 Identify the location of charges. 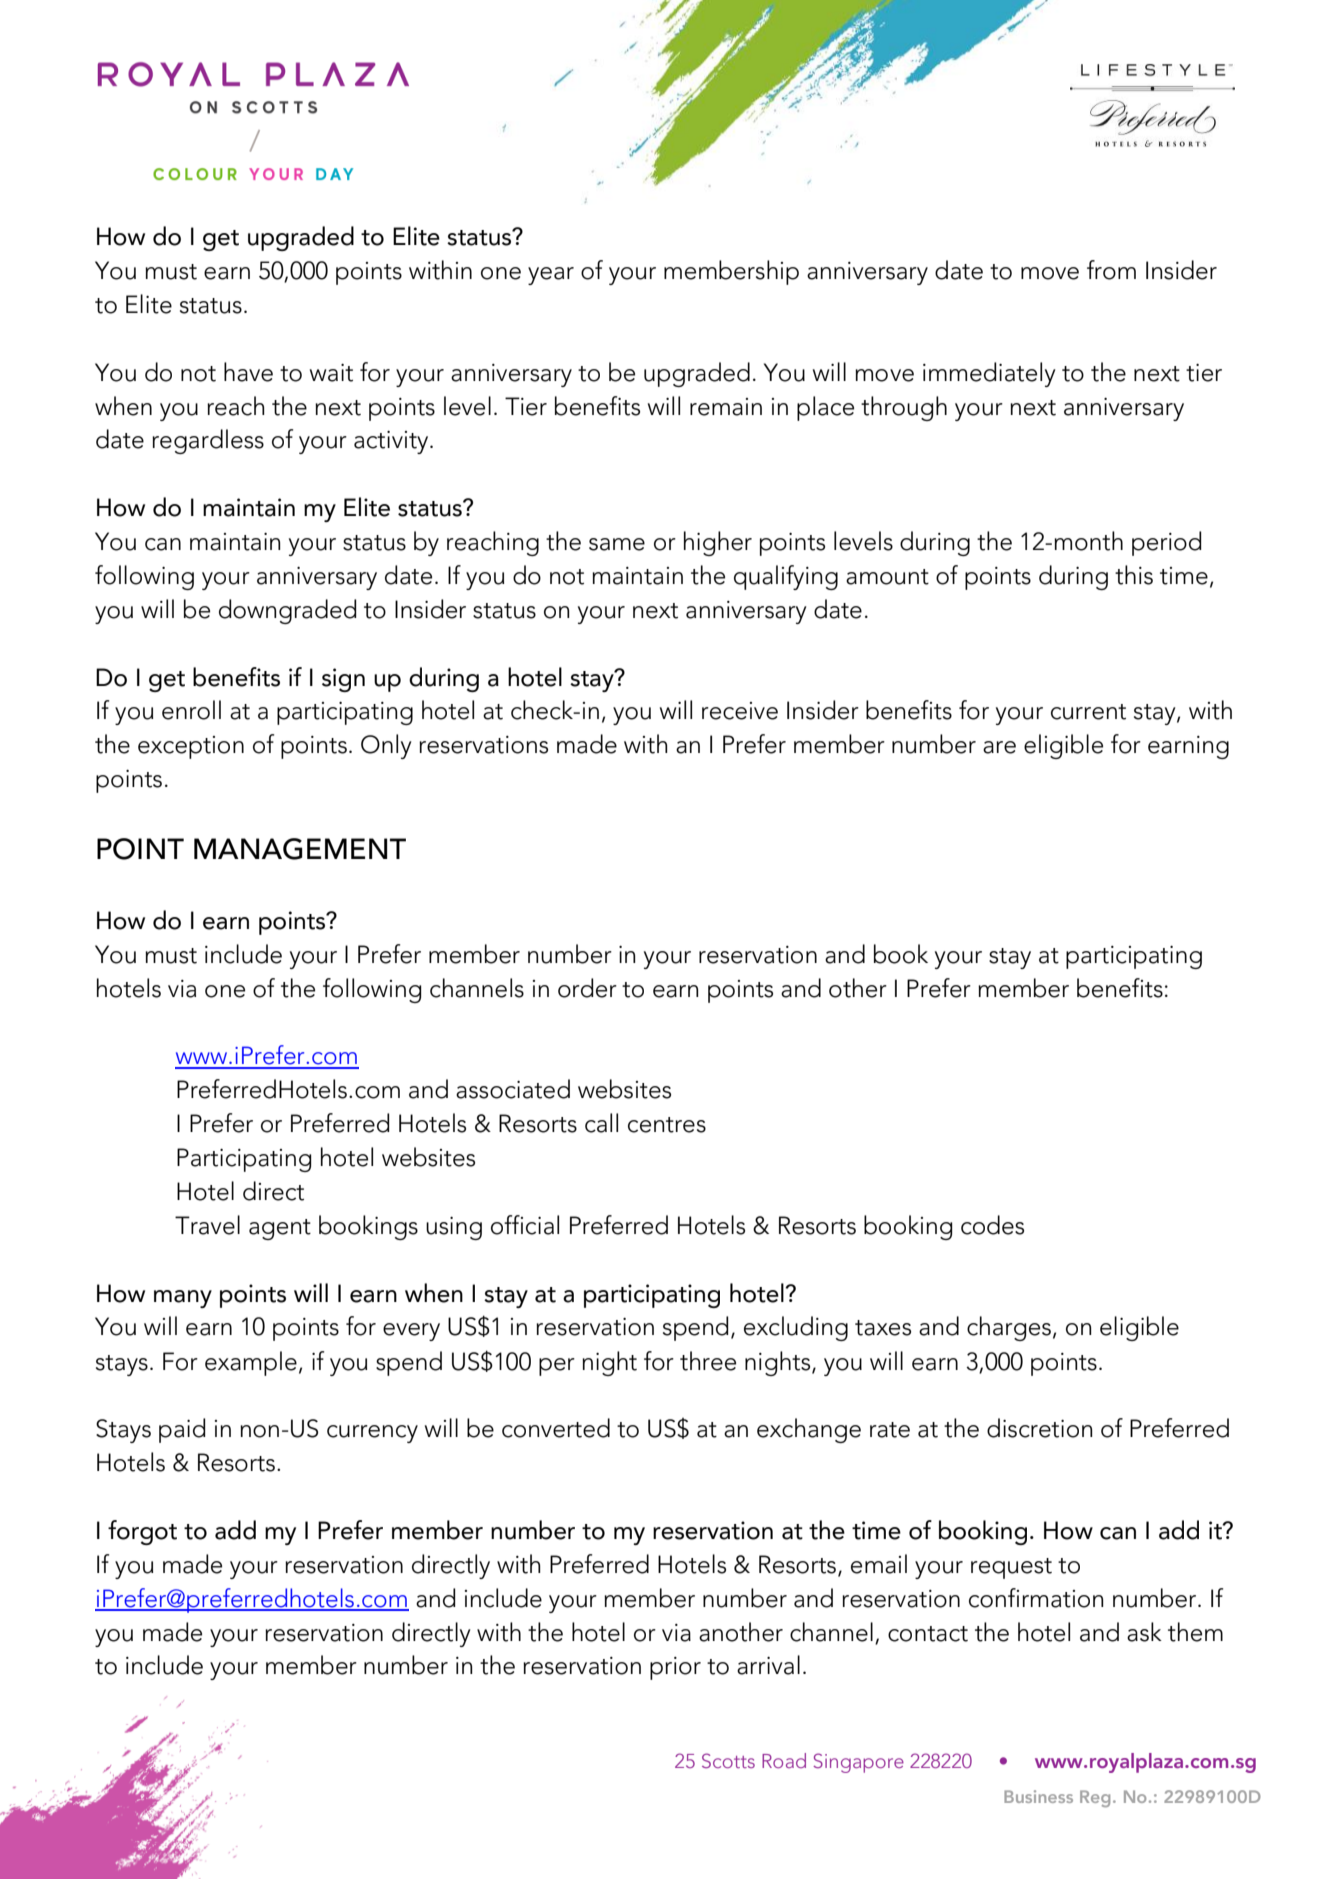
(1009, 1328).
